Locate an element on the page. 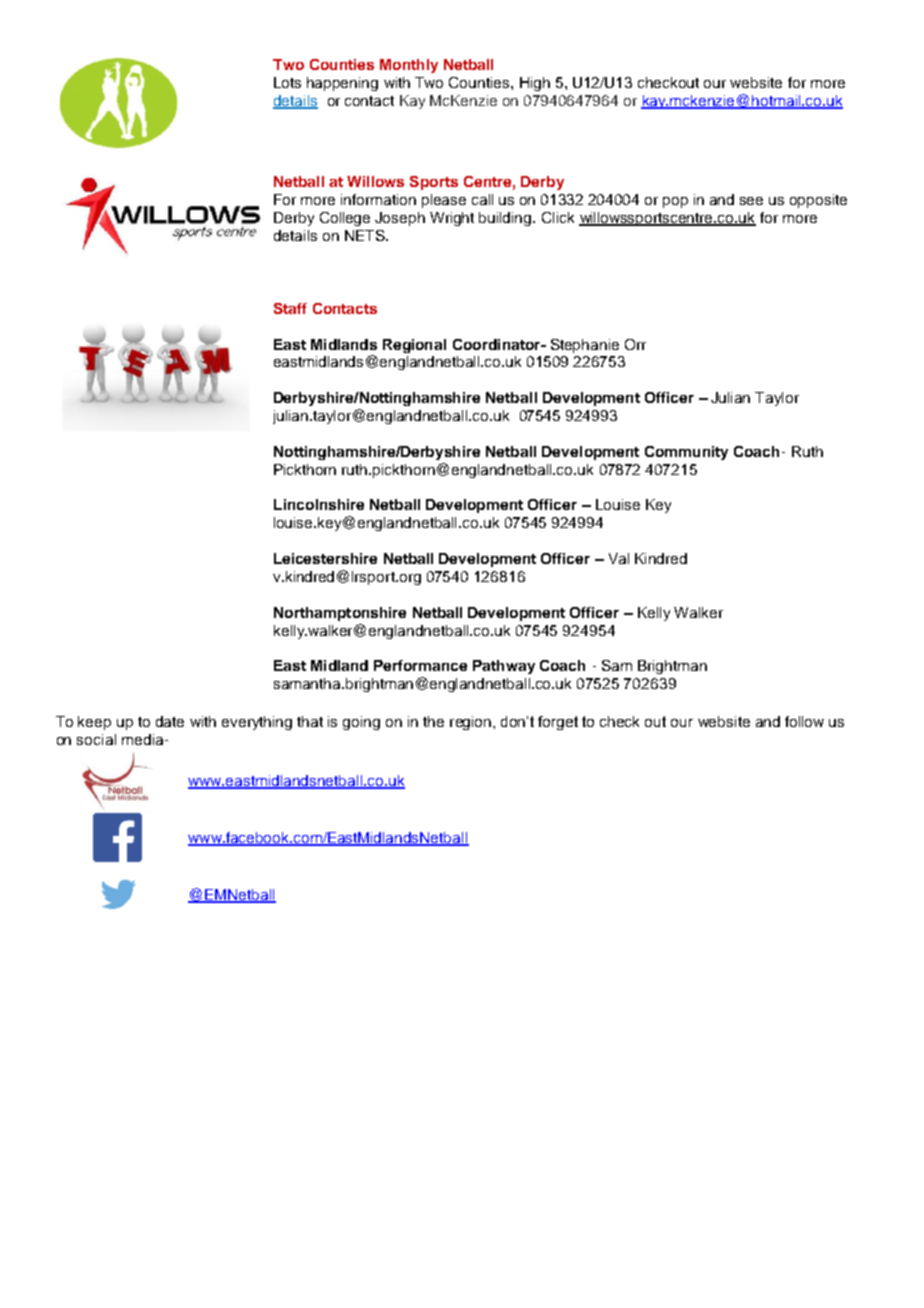 The image size is (924, 1308). date is located at coordinates (170, 721).
